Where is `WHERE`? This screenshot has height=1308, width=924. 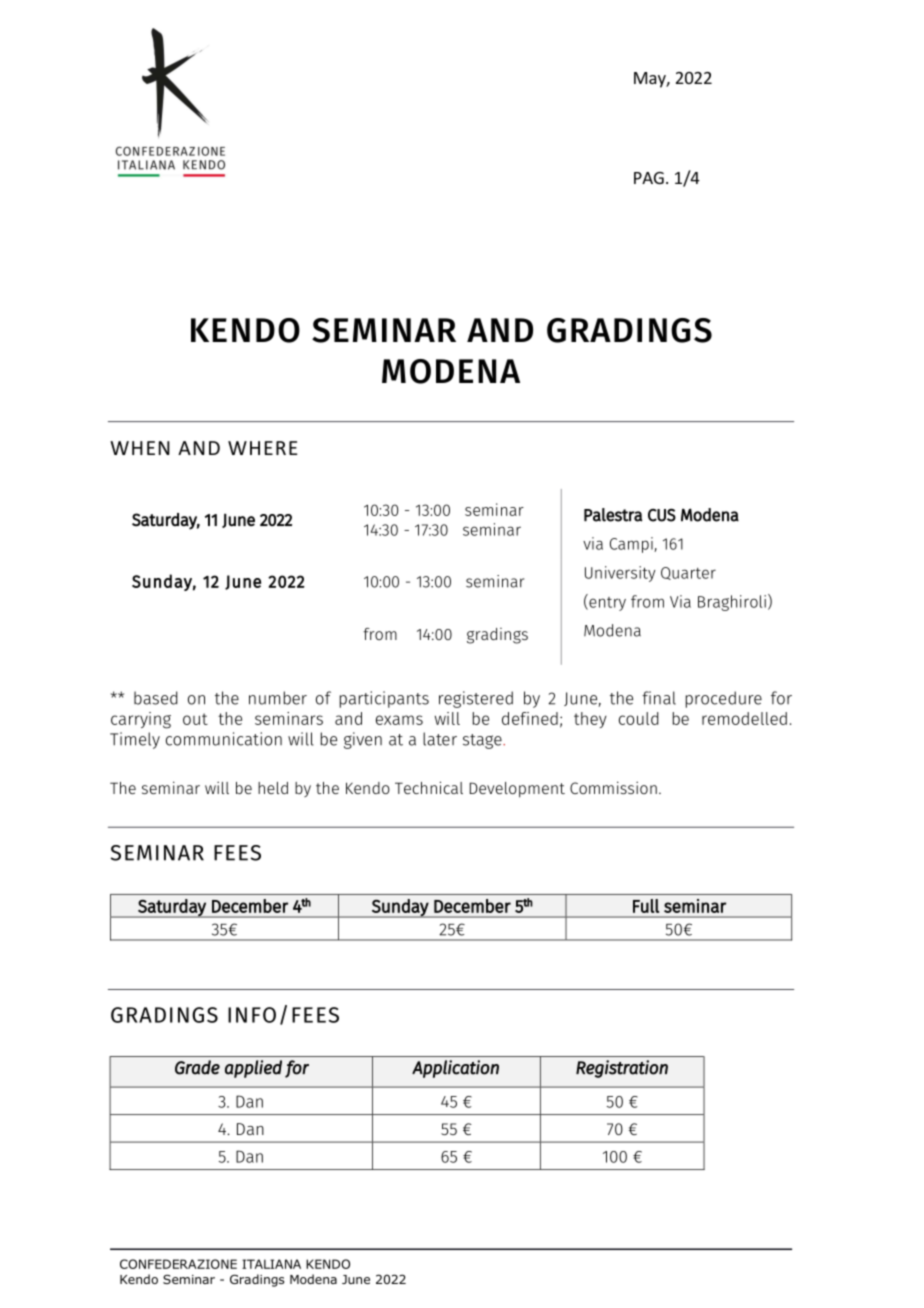
WHERE is located at coordinates (263, 448).
